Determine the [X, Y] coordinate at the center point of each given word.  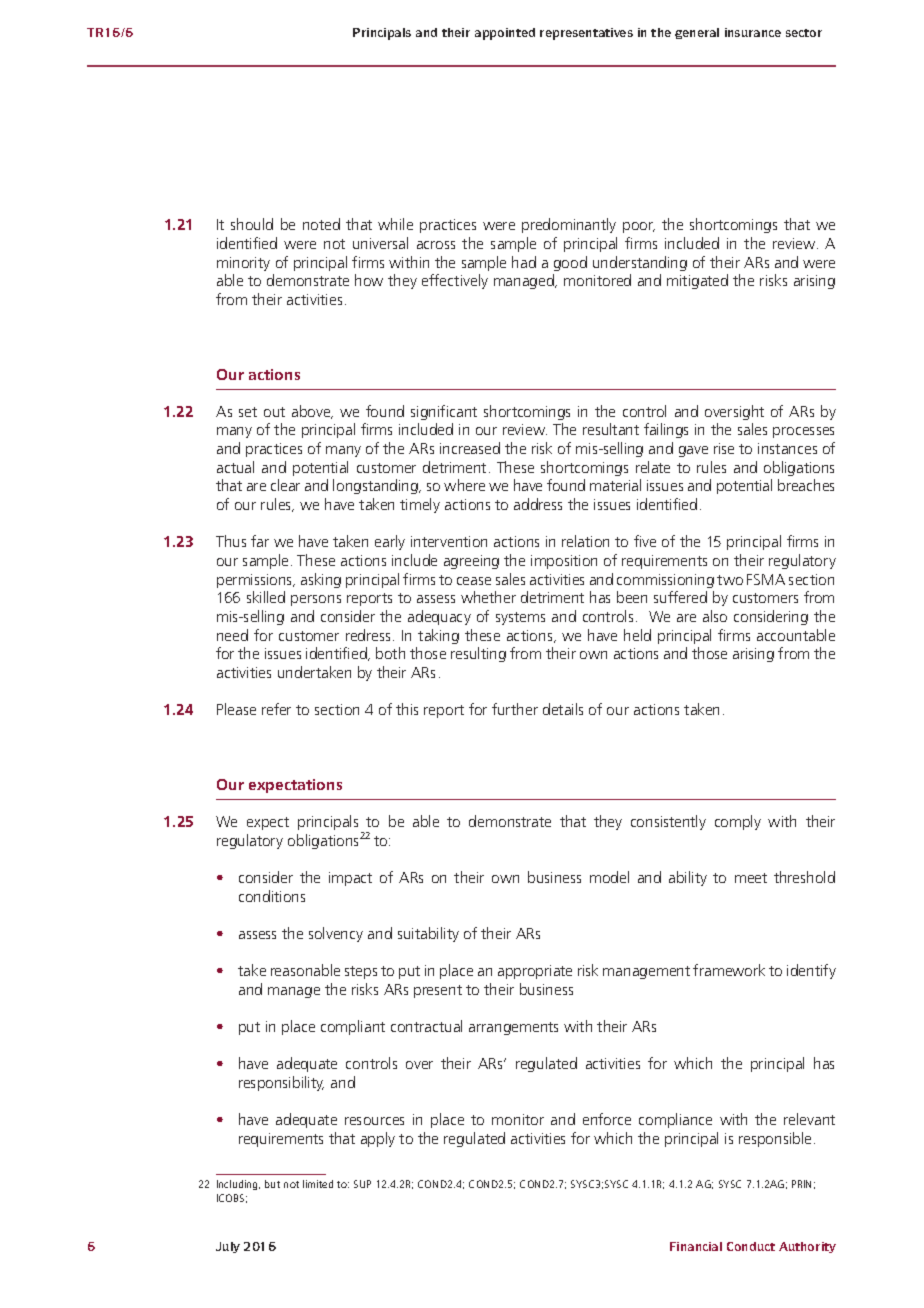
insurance [753, 32]
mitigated [697, 281]
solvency [336, 934]
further [515, 709]
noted [321, 224]
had [524, 262]
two [730, 580]
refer [276, 709]
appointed [505, 34]
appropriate [535, 972]
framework [729, 970]
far [260, 541]
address [538, 504]
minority [243, 264]
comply [738, 822]
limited [318, 1184]
